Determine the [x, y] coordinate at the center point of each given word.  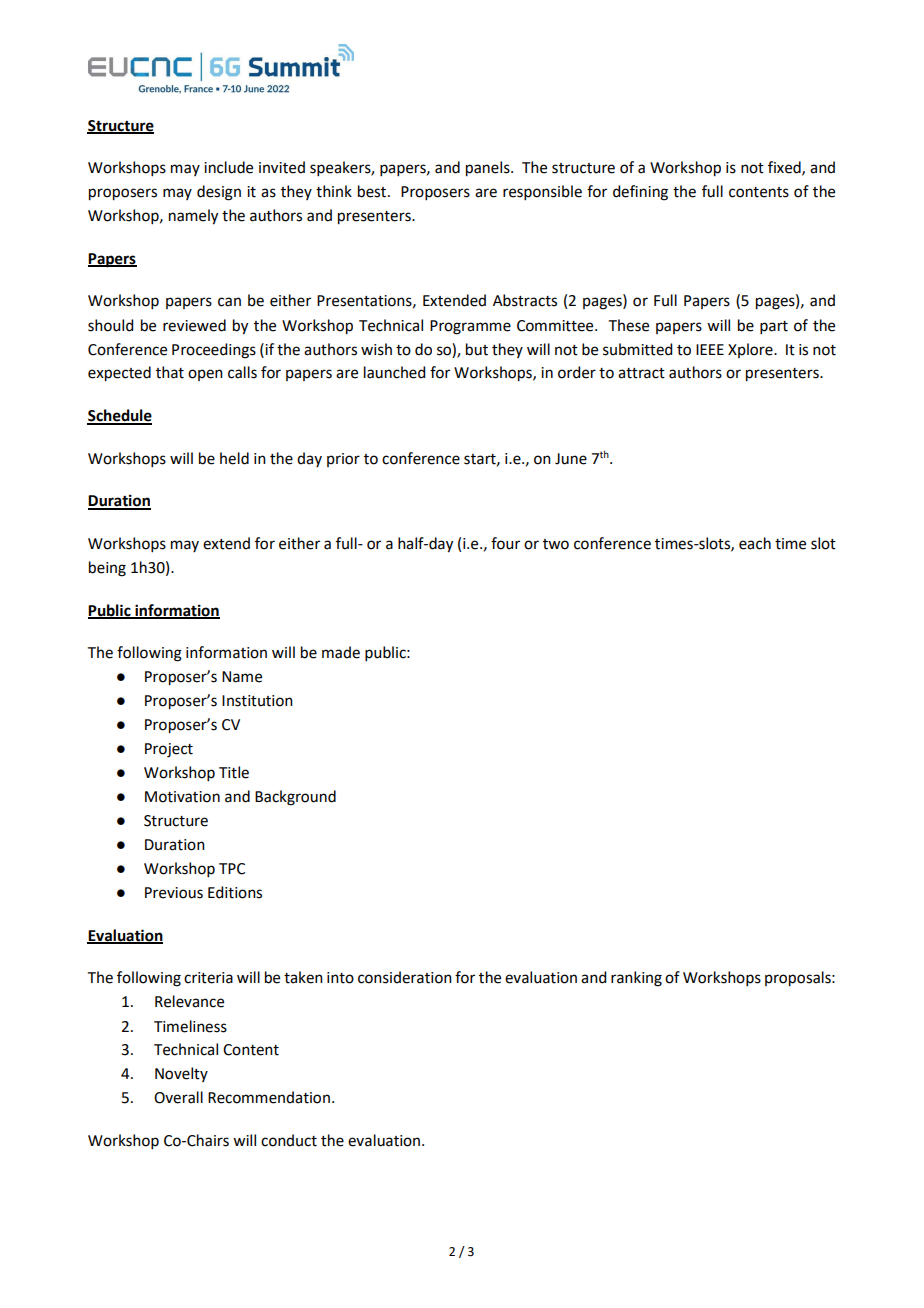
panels [489, 169]
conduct [289, 1140]
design [219, 193]
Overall [178, 1097]
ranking [636, 979]
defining [640, 193]
